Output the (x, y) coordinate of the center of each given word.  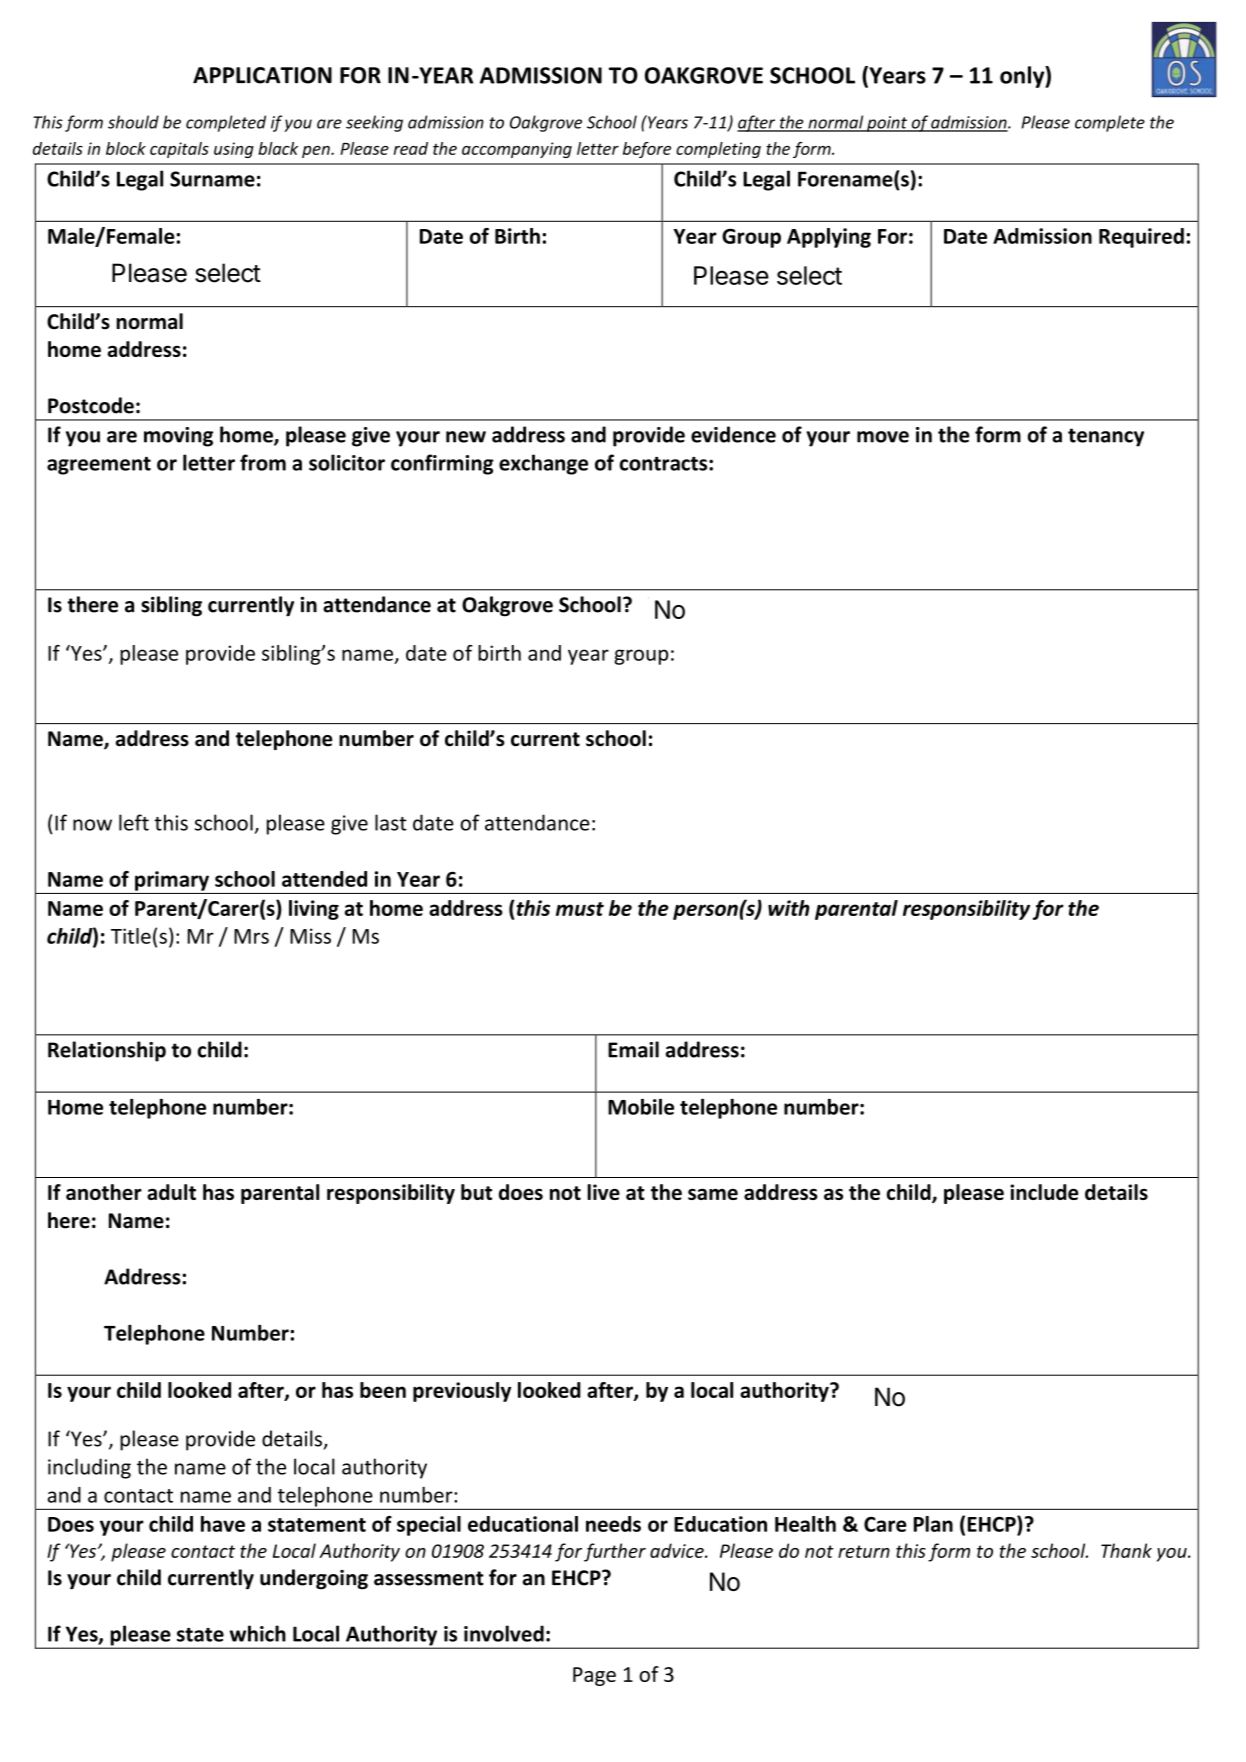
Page (594, 1676)
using (234, 150)
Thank (1126, 1550)
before (647, 150)
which (258, 1633)
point (887, 124)
